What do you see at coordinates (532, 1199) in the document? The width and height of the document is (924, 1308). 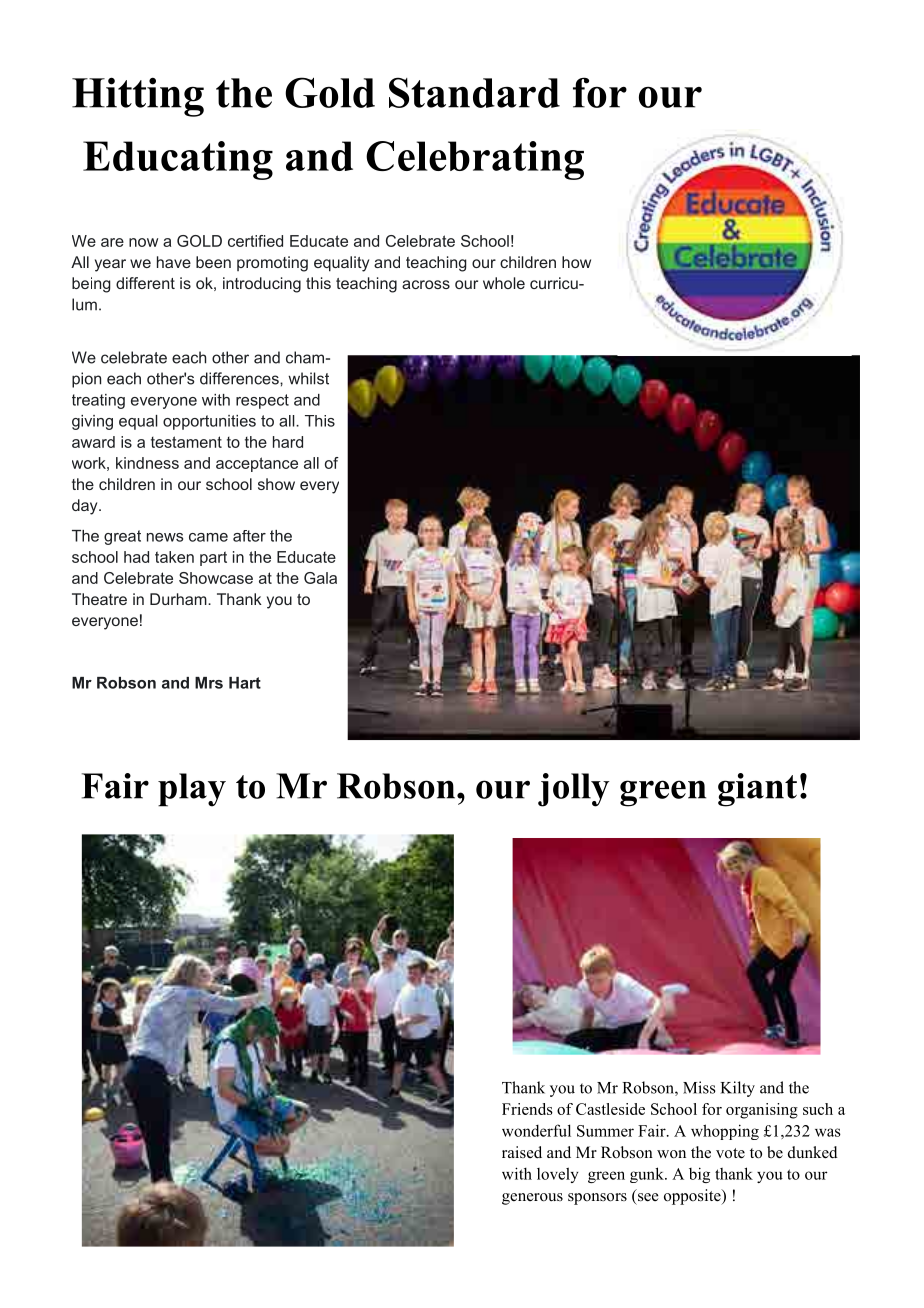 I see `generous` at bounding box center [532, 1199].
